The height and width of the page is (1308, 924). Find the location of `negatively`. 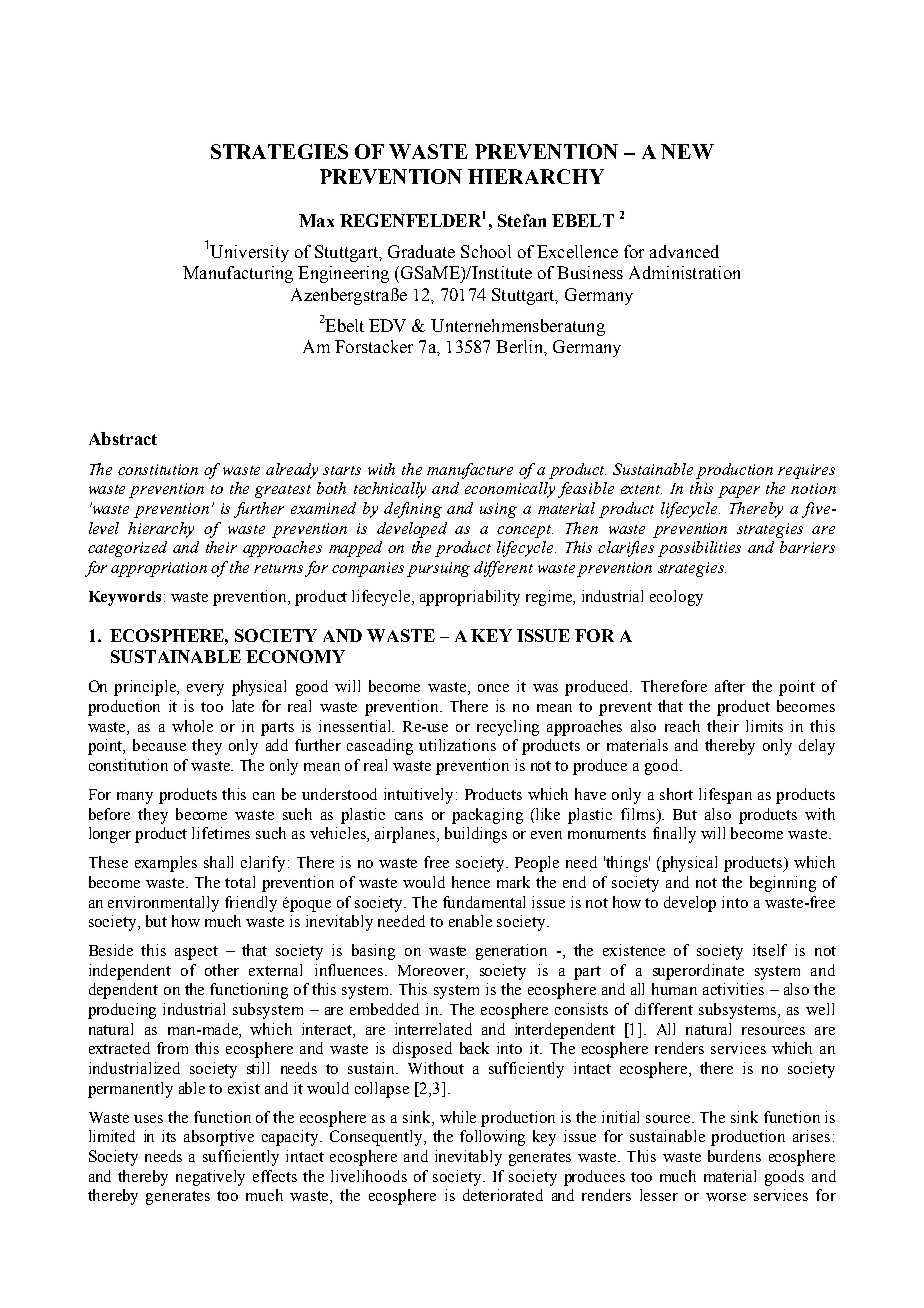

negatively is located at coordinates (210, 1178).
